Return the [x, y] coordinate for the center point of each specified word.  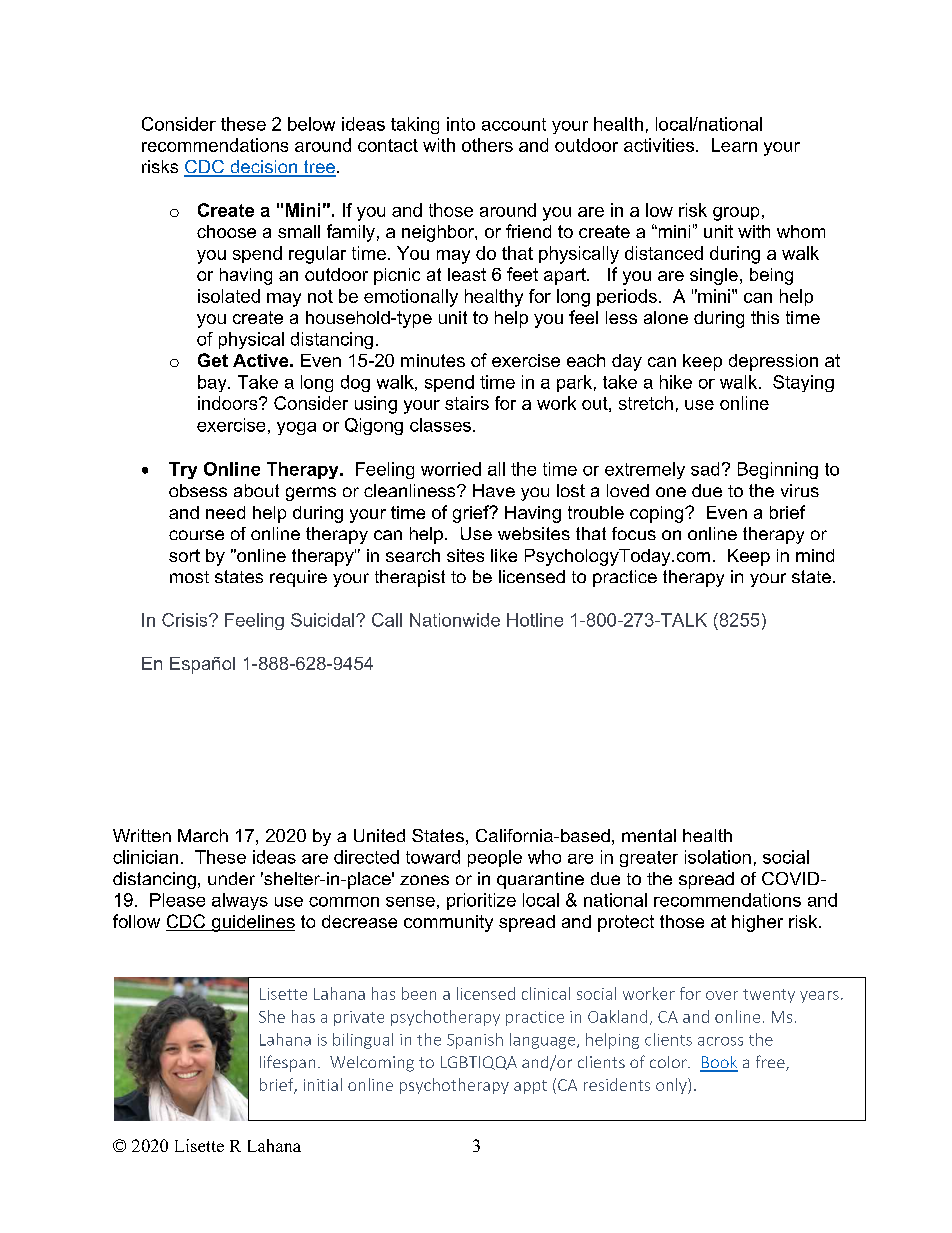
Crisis [186, 620]
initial [323, 1084]
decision [264, 168]
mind [815, 555]
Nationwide [455, 620]
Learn [734, 145]
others [487, 145]
